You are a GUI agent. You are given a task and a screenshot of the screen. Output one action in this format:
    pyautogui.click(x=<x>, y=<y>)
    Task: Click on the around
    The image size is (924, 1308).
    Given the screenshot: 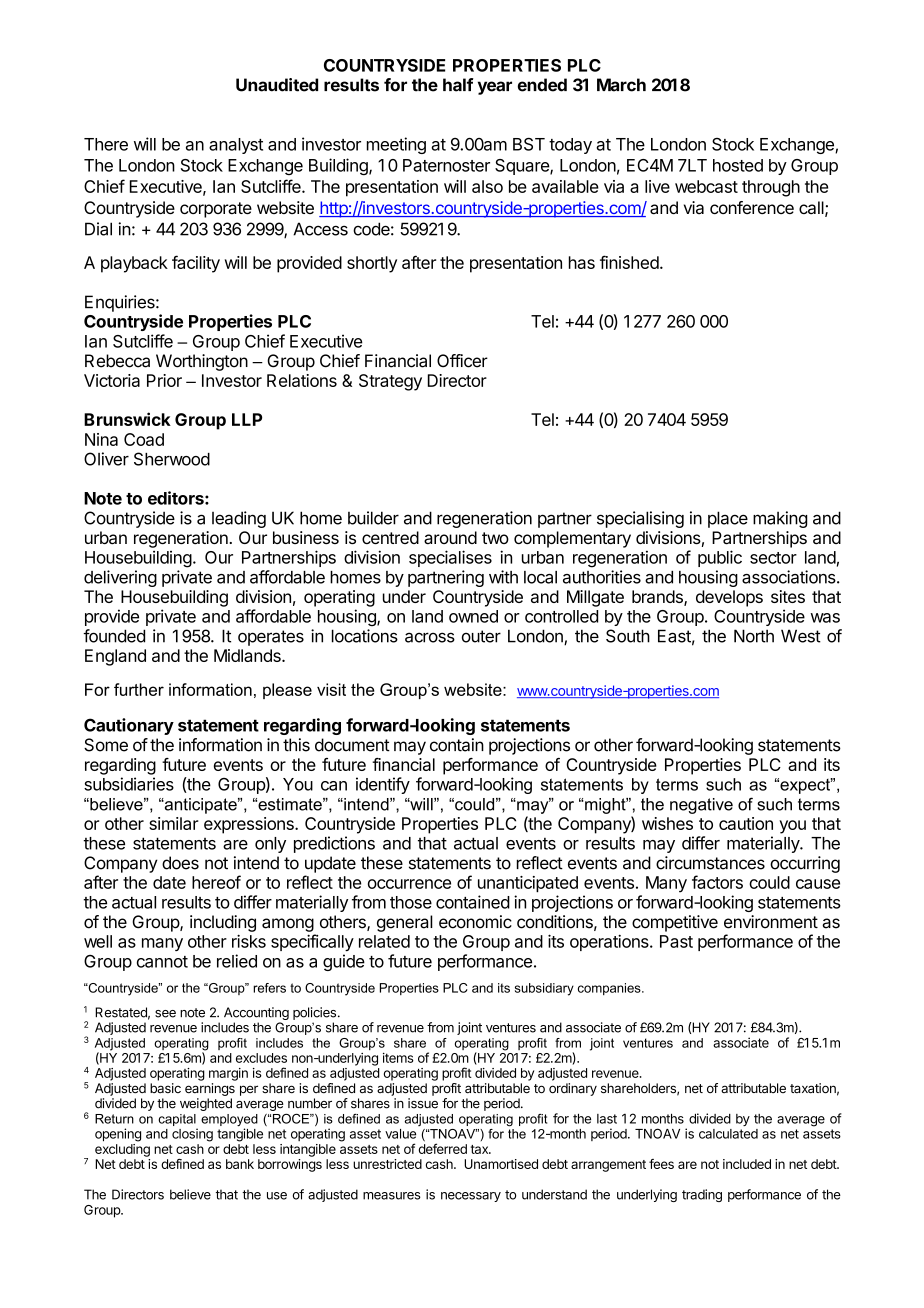 What is the action you would take?
    pyautogui.click(x=450, y=538)
